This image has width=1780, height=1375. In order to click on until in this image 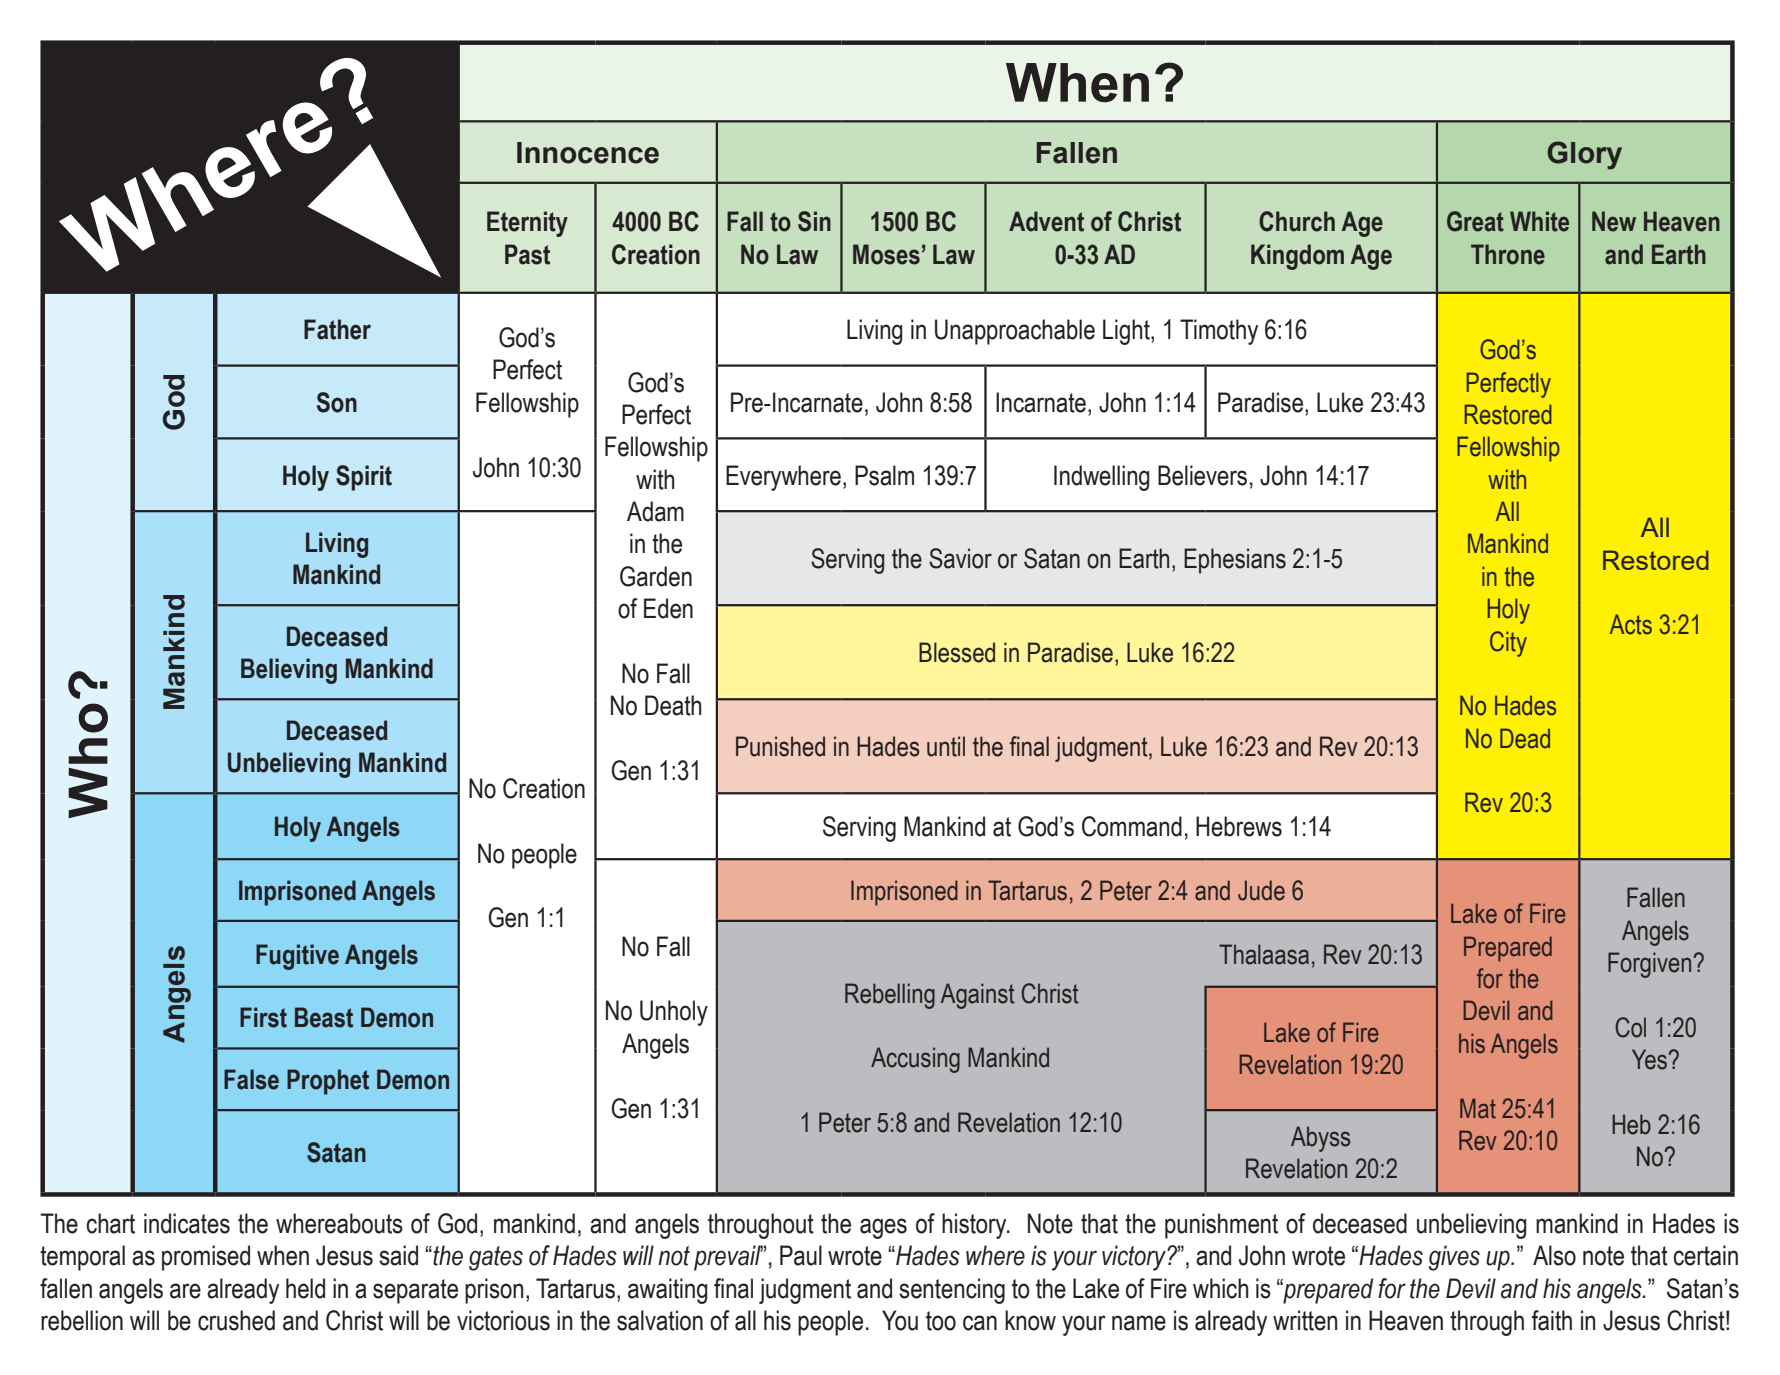, I will do `click(946, 746)`.
